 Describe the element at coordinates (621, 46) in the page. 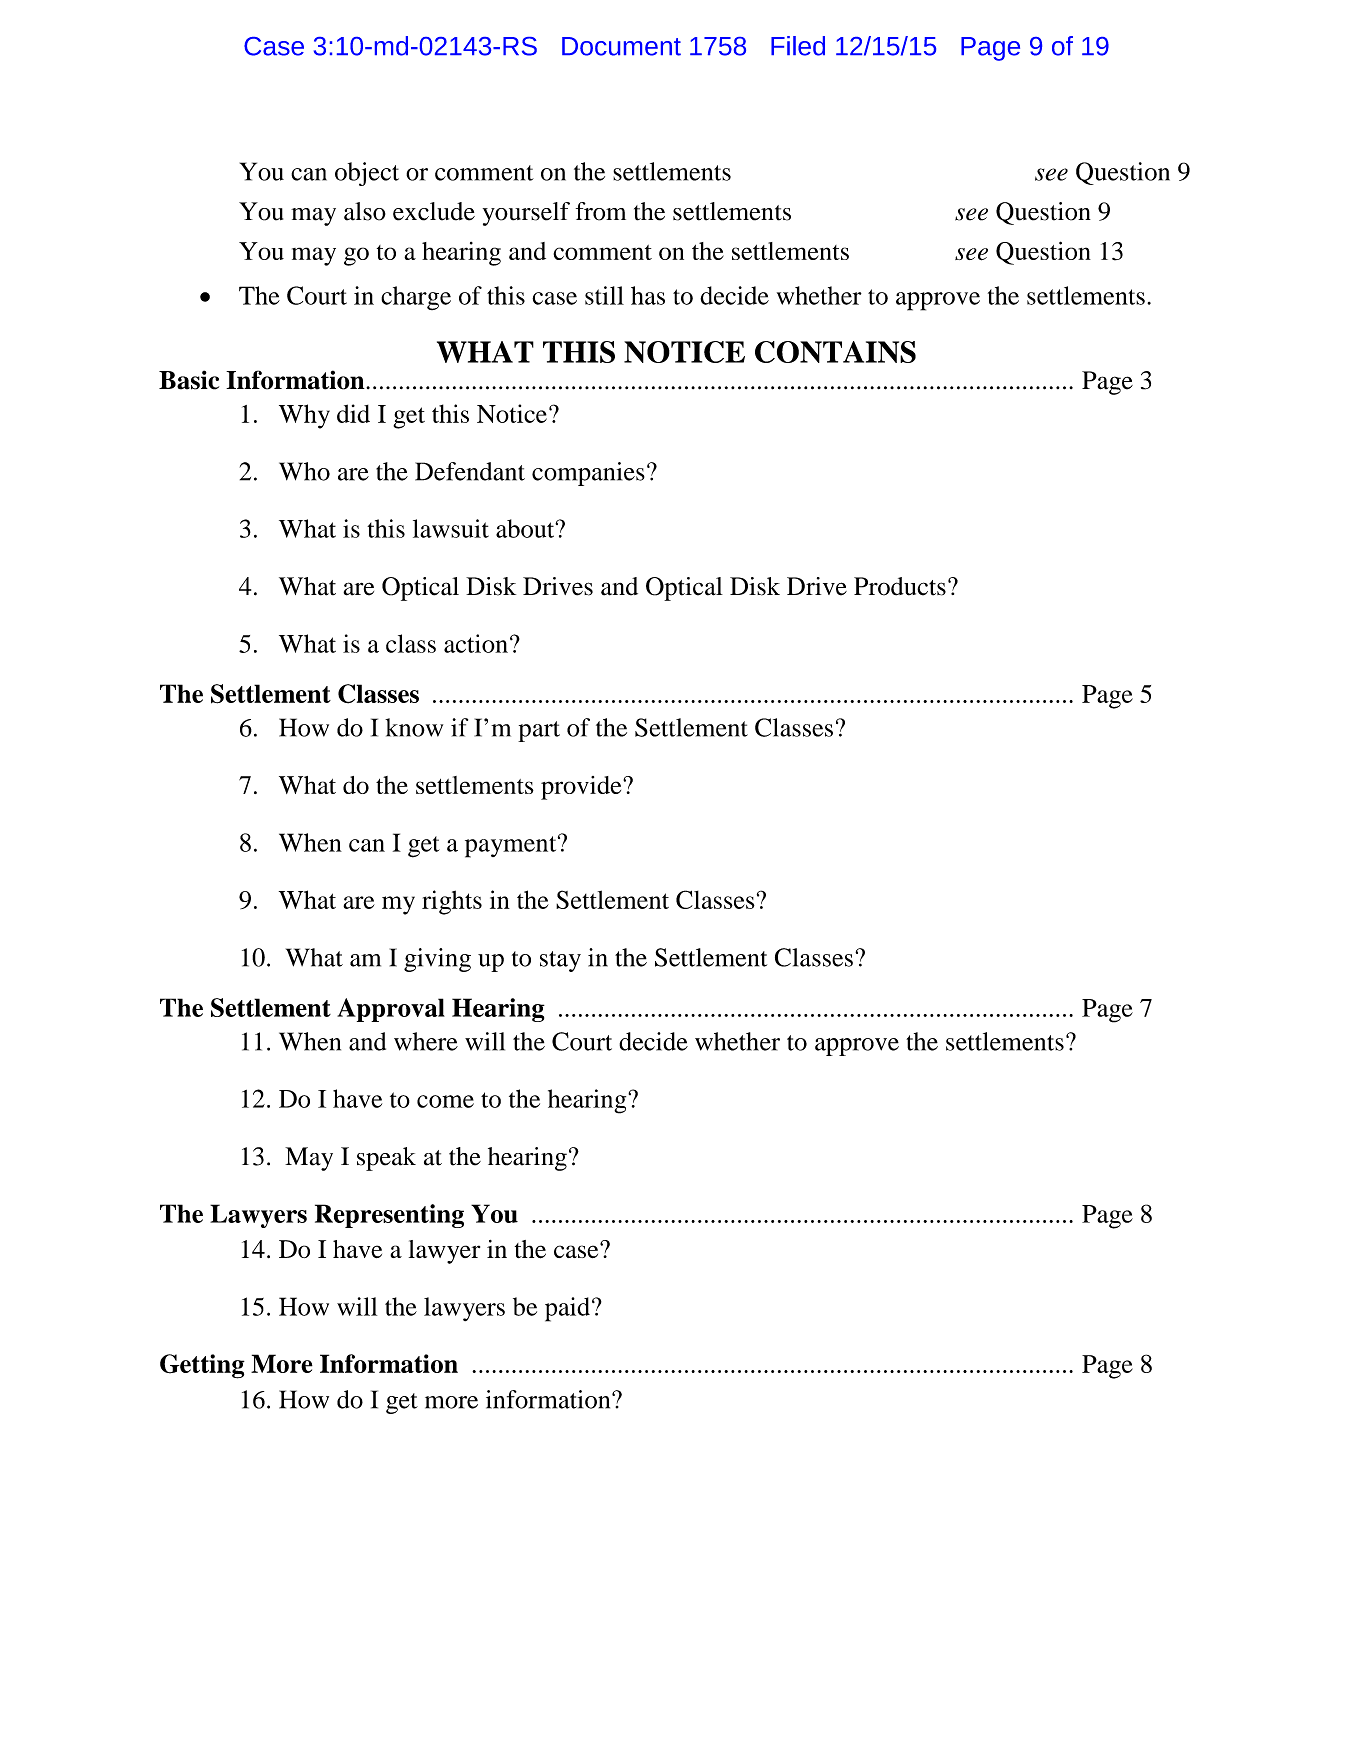

I see `Document` at that location.
